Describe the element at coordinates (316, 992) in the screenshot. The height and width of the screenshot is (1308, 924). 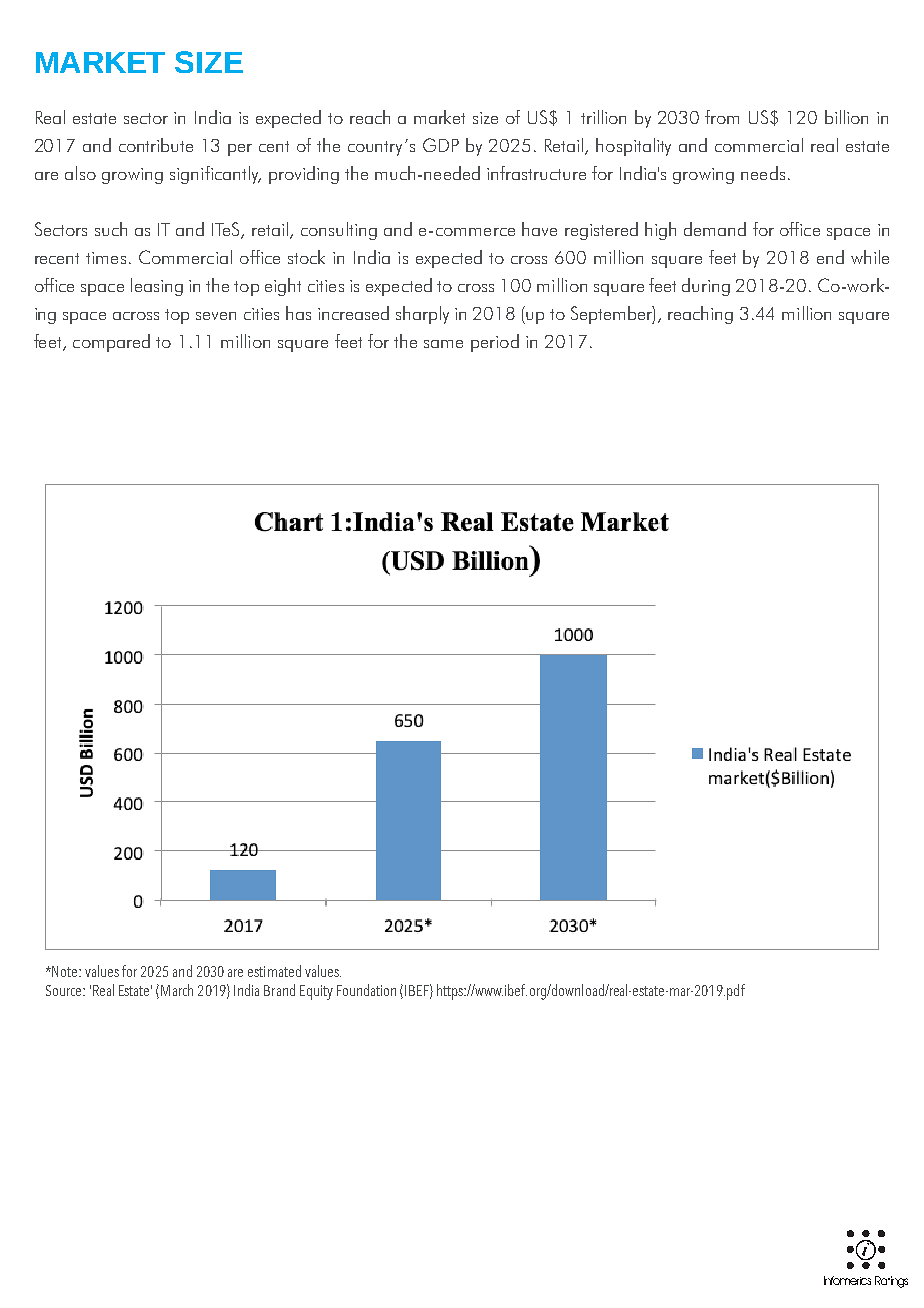
I see `Equity` at that location.
